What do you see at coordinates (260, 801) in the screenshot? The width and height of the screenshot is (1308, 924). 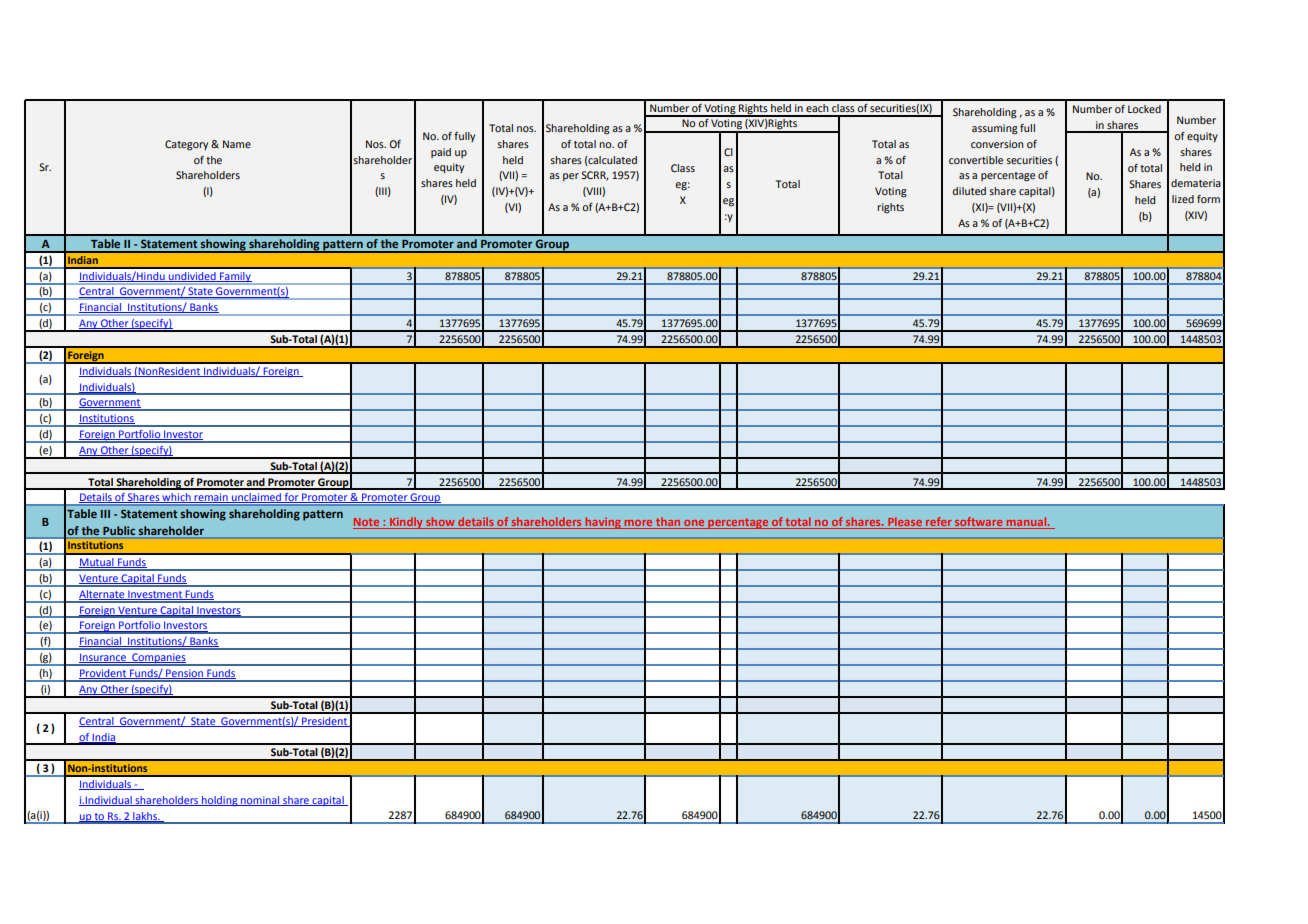 I see `nominal` at bounding box center [260, 801].
